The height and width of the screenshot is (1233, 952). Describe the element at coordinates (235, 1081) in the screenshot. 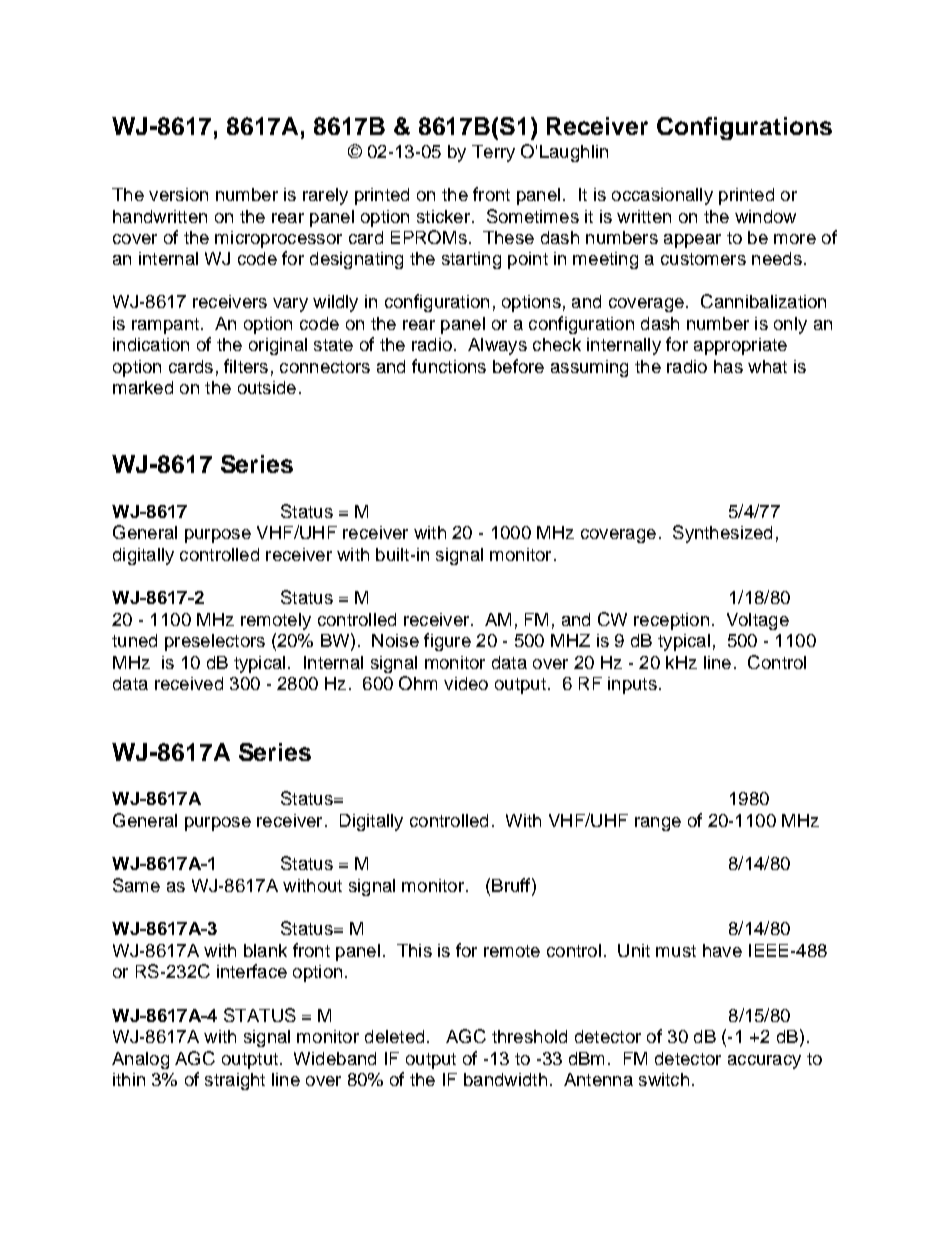

I see `straight` at that location.
